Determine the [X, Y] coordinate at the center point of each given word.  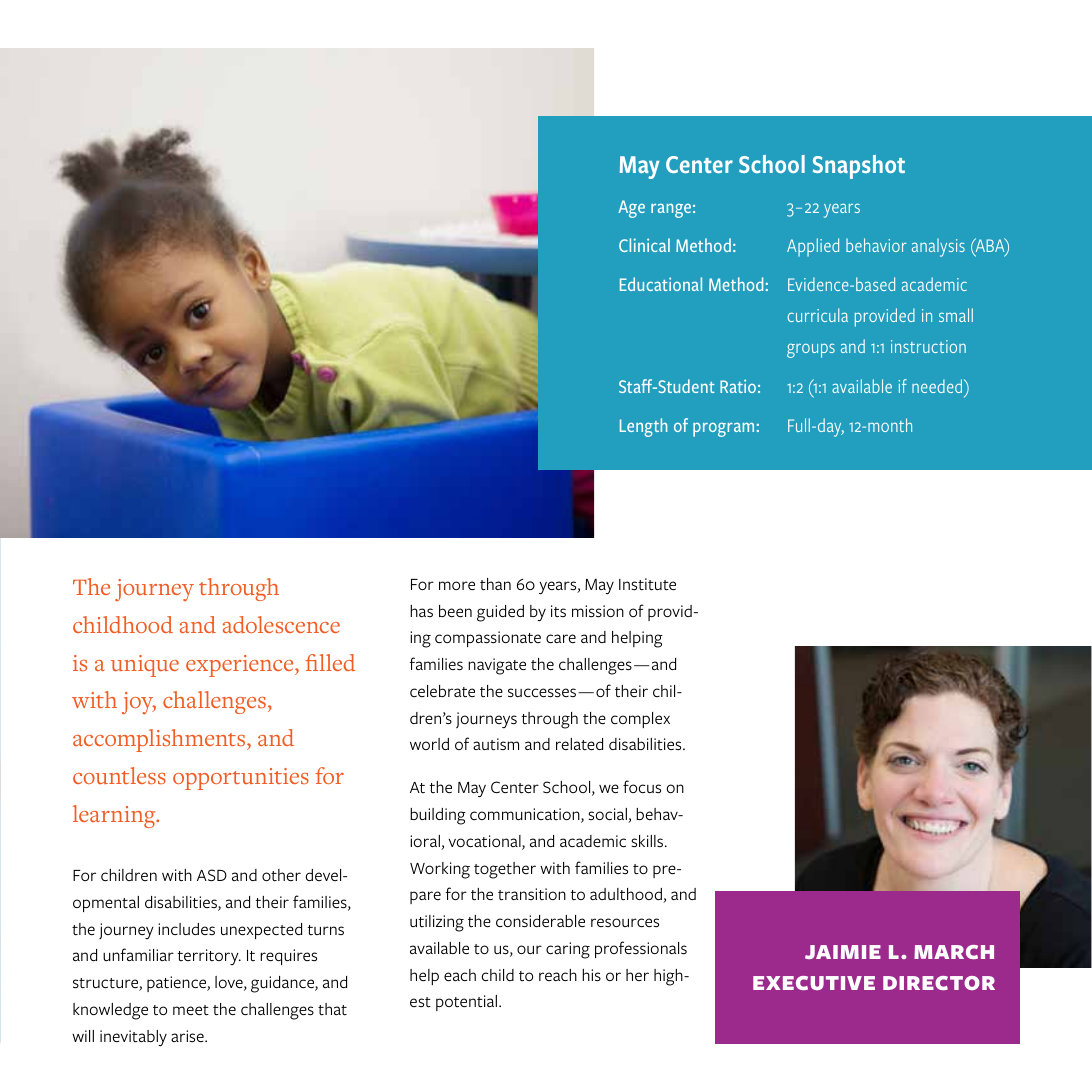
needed [938, 386]
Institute [647, 584]
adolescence [281, 624]
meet [191, 1010]
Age [631, 209]
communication [526, 815]
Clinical [644, 245]
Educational [661, 284]
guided [500, 613]
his [591, 975]
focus [642, 786]
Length [643, 427]
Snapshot [859, 167]
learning [115, 816]
